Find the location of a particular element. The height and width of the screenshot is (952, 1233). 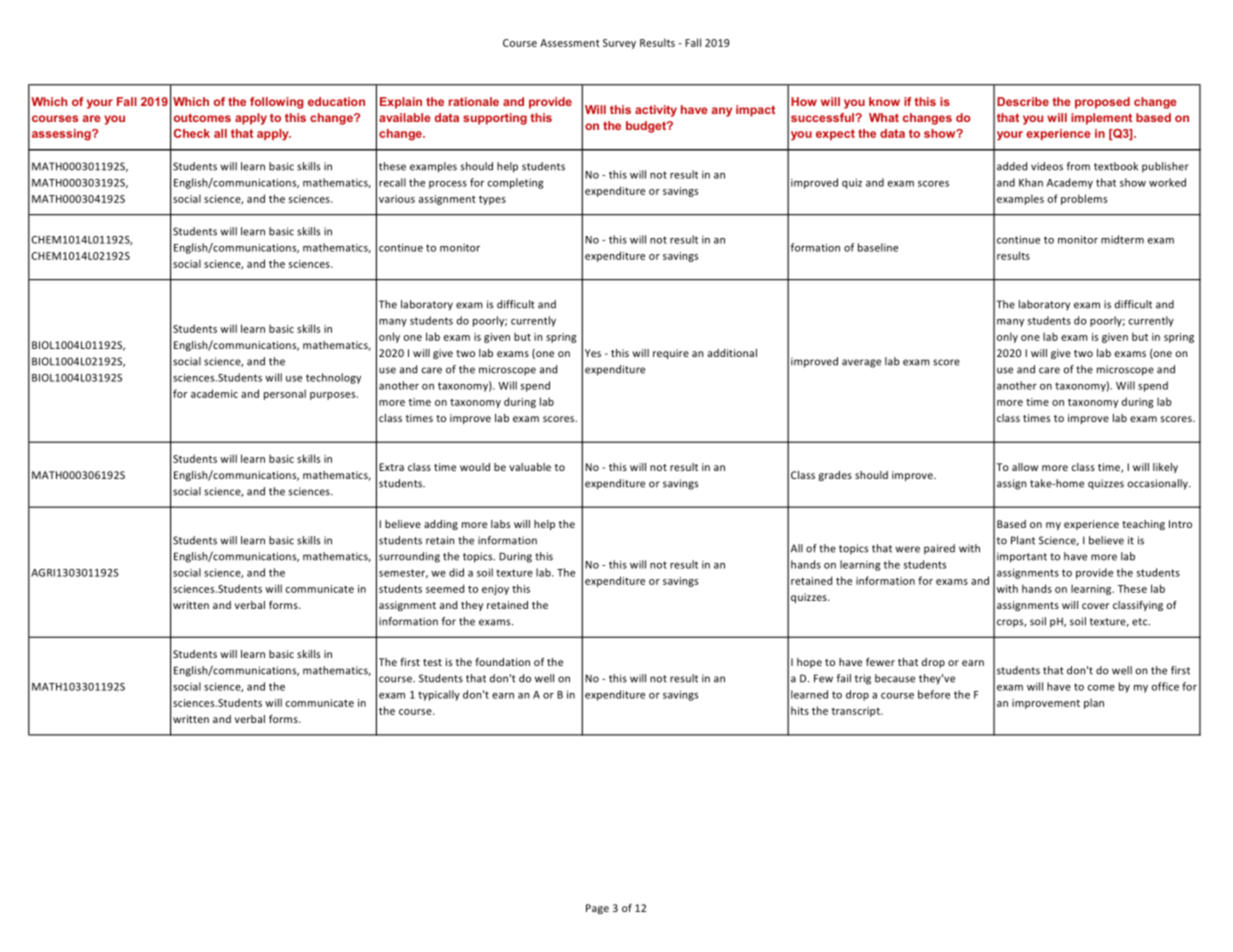

cover is located at coordinates (1095, 606).
